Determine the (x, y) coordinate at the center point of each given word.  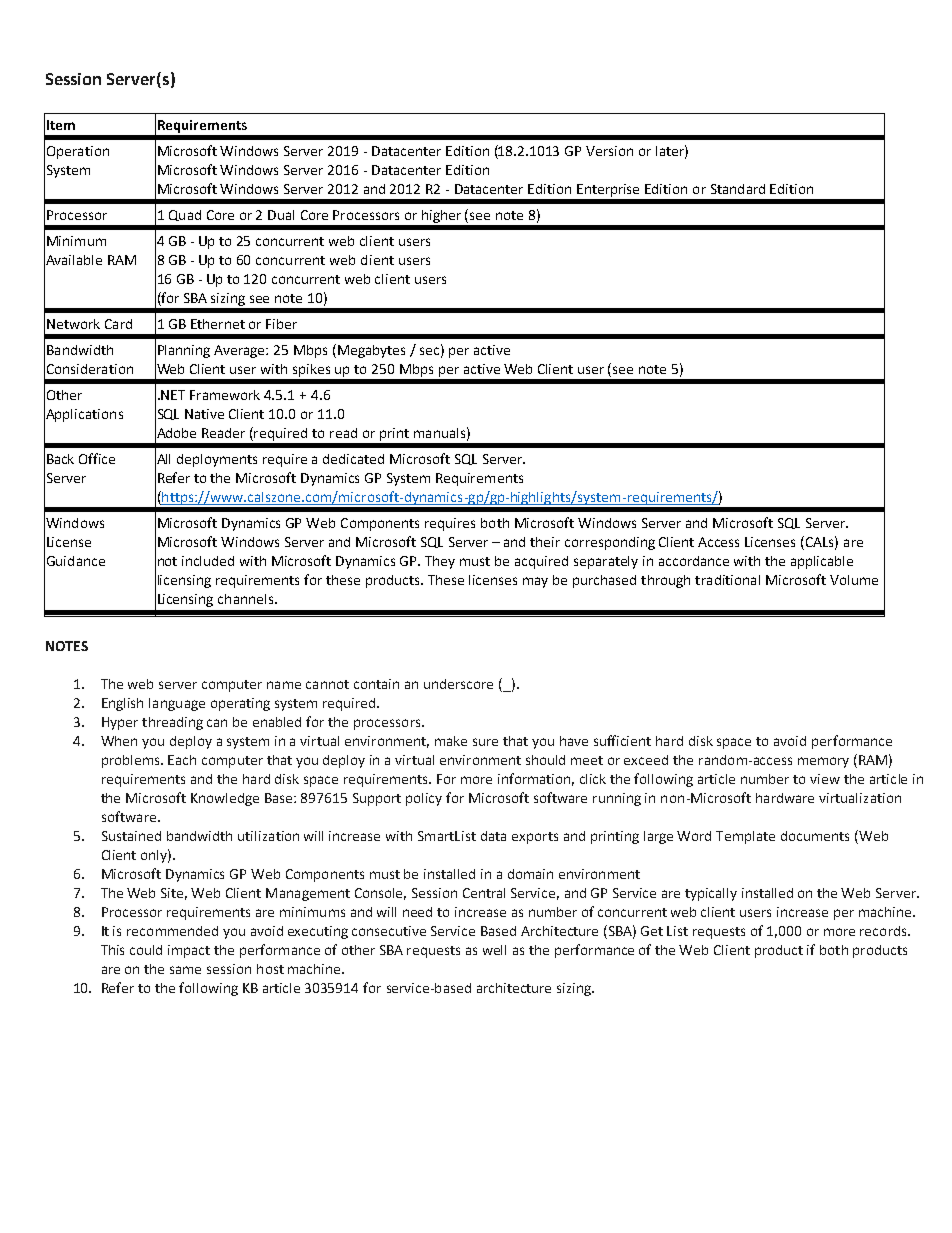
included (208, 561)
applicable (822, 562)
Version (609, 151)
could (146, 950)
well (494, 950)
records (884, 931)
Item (61, 125)
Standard (738, 189)
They (440, 562)
